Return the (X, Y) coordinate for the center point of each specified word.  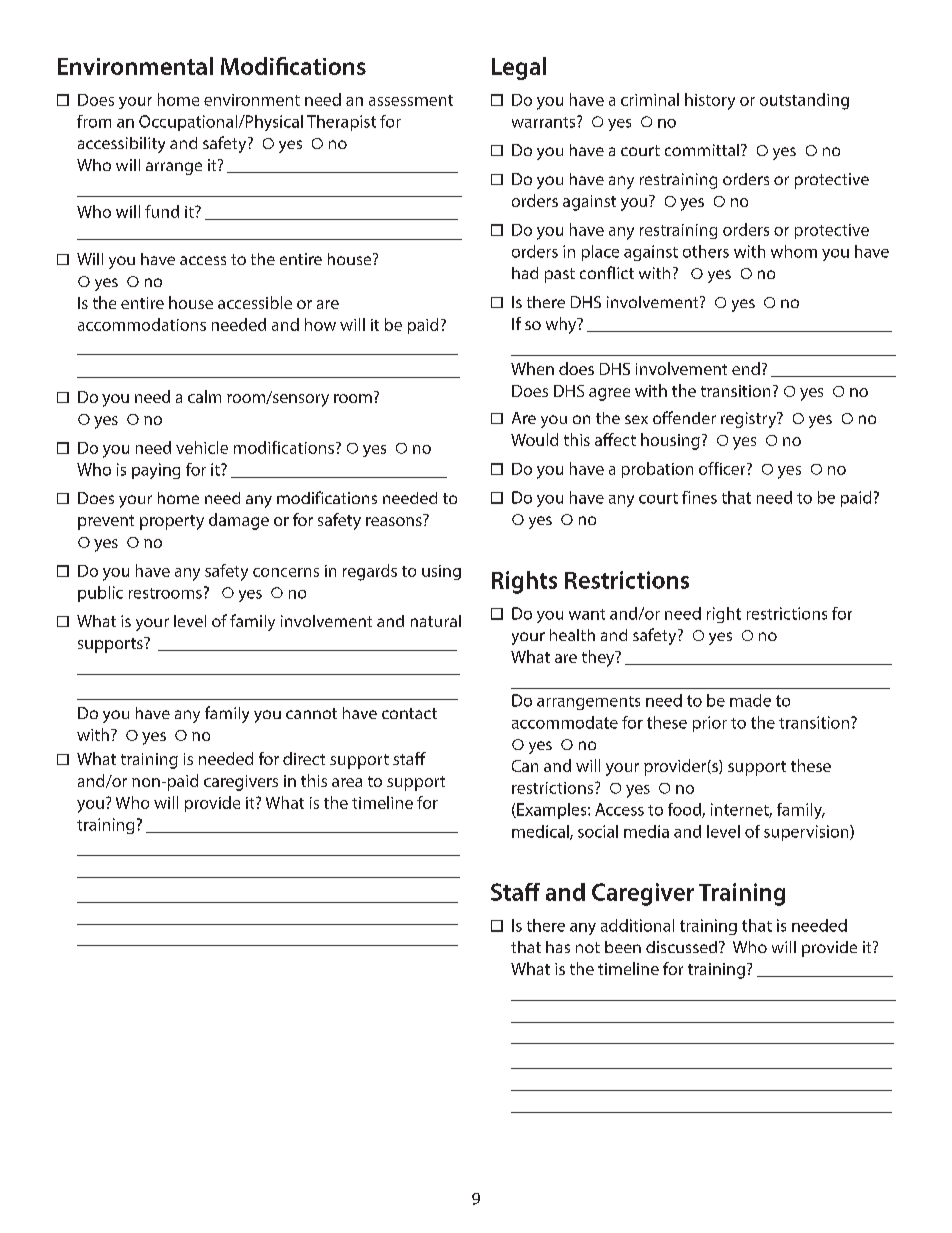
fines (699, 497)
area (347, 782)
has (558, 947)
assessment (411, 100)
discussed (683, 947)
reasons (394, 521)
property (172, 522)
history (710, 101)
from (94, 121)
